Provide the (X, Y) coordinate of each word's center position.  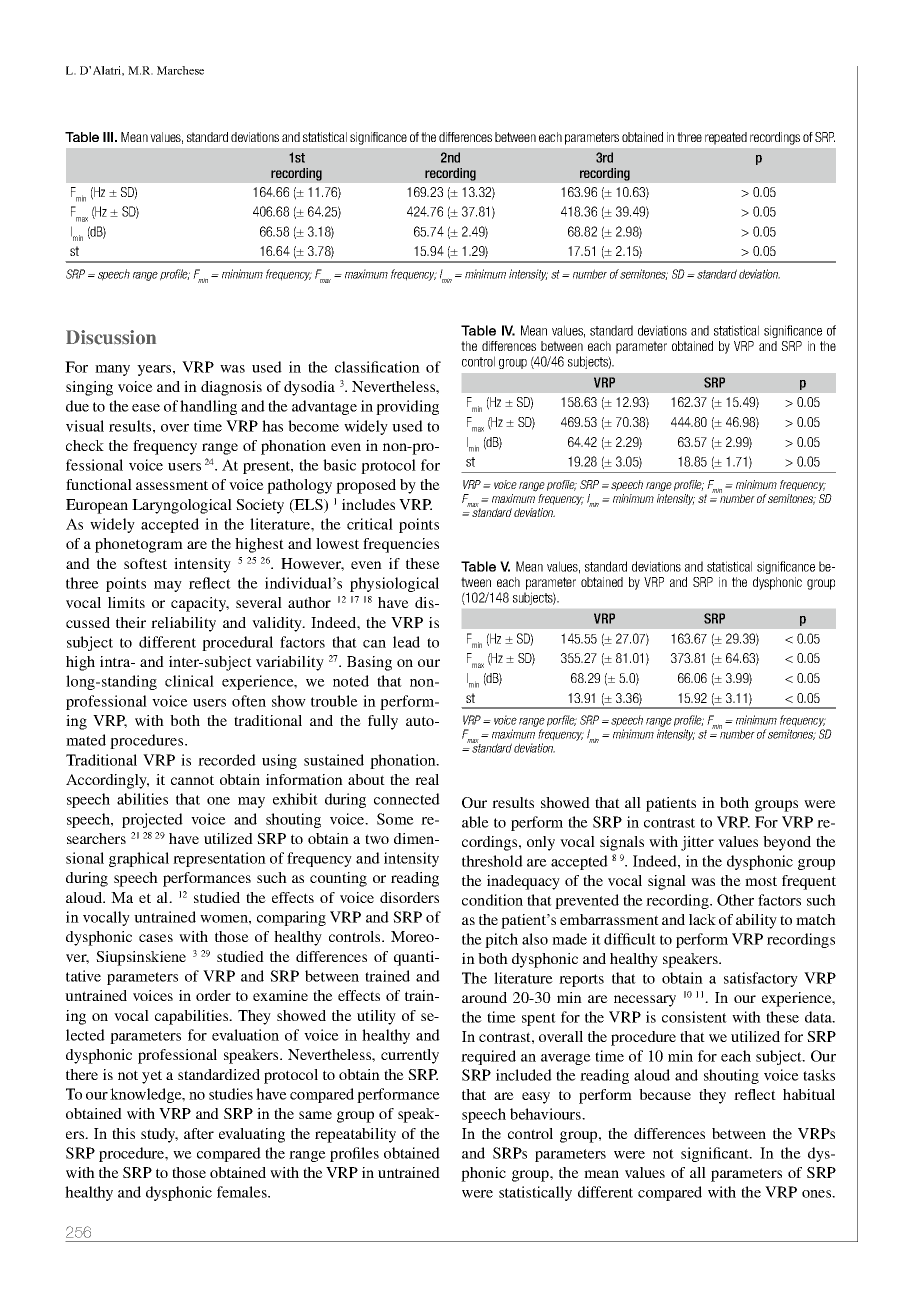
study (159, 1135)
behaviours (546, 1114)
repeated (726, 138)
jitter (697, 843)
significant (716, 1154)
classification (377, 367)
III (109, 137)
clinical (189, 681)
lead (406, 642)
